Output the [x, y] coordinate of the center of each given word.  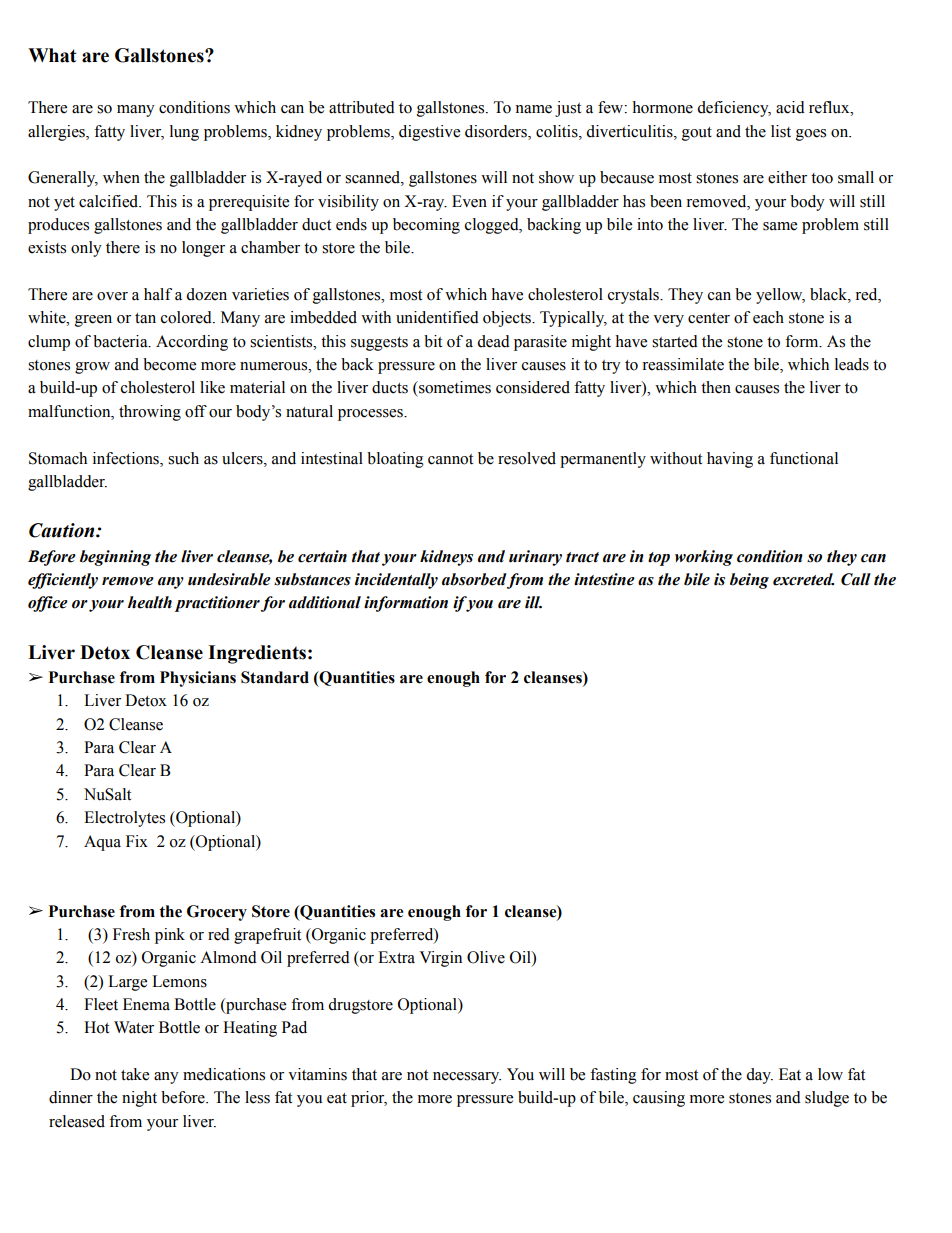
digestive [429, 133]
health [150, 602]
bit [433, 341]
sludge [827, 1099]
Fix [137, 841]
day [759, 1076]
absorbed [474, 579]
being [749, 581]
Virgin [440, 959]
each [768, 317]
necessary [467, 1078]
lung [184, 133]
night [139, 1099]
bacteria [121, 341]
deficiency [734, 109]
